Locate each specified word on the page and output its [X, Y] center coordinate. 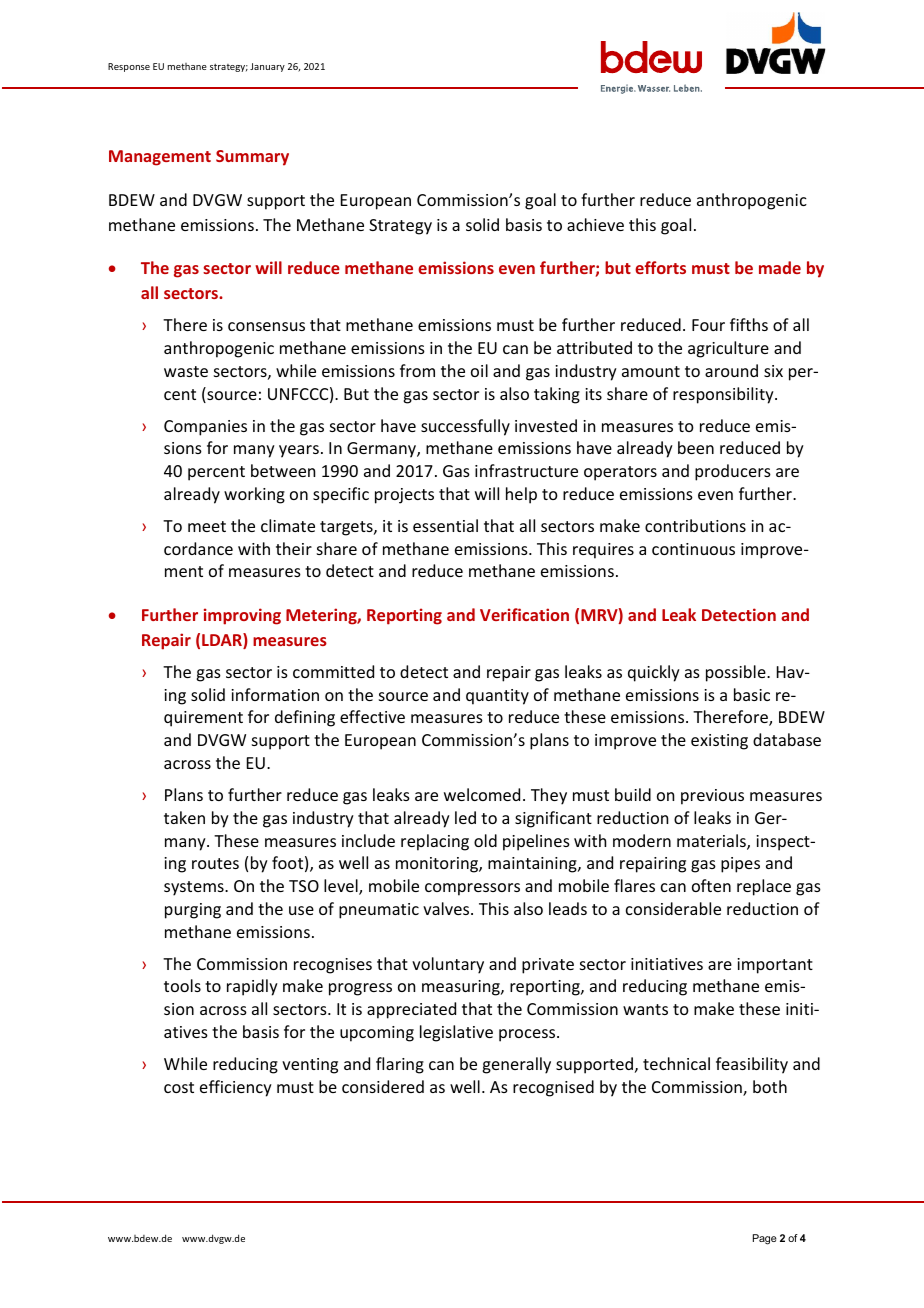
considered [383, 1086]
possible [737, 673]
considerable [673, 908]
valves [447, 908]
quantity [497, 697]
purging [193, 911]
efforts [660, 267]
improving [242, 616]
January [267, 67]
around [731, 370]
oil [479, 370]
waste [186, 371]
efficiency [236, 1088]
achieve [595, 224]
